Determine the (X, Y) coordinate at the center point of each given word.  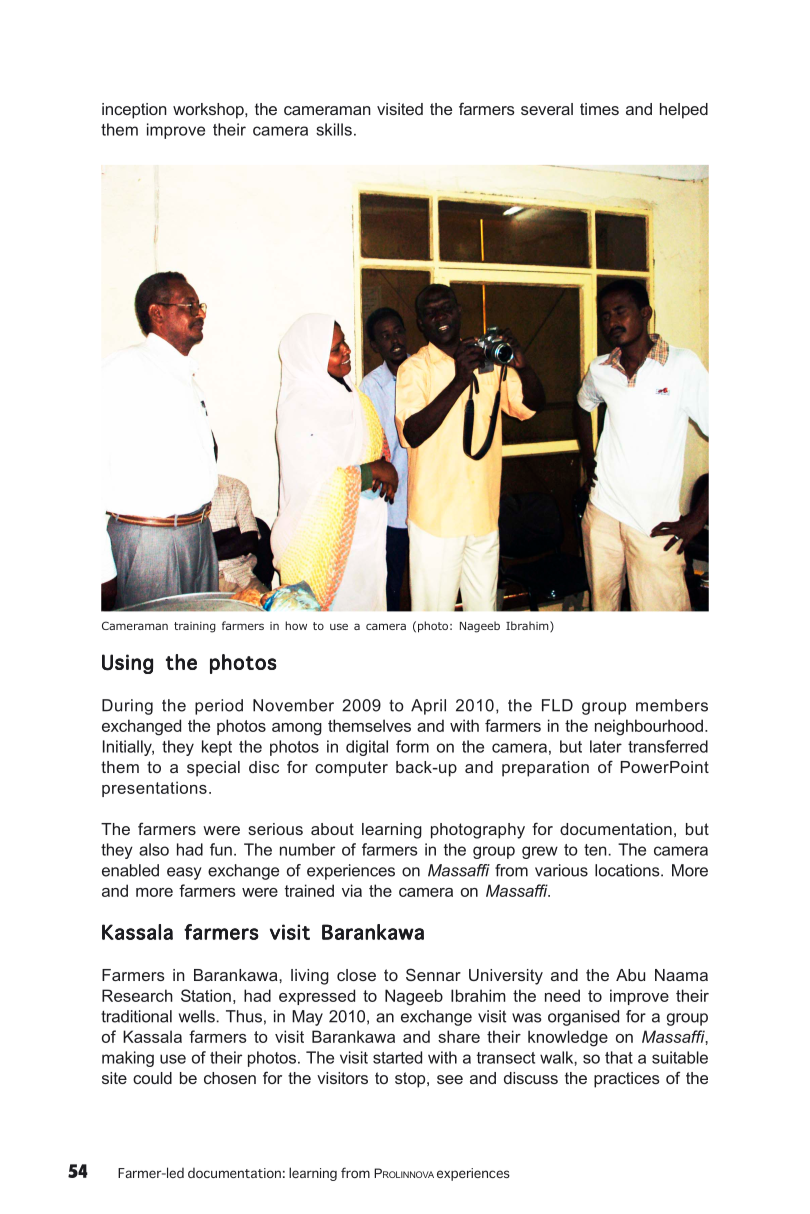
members (672, 705)
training (195, 627)
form (412, 746)
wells (198, 1016)
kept (217, 748)
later (606, 746)
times (599, 109)
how (296, 625)
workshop (209, 111)
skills (334, 129)
